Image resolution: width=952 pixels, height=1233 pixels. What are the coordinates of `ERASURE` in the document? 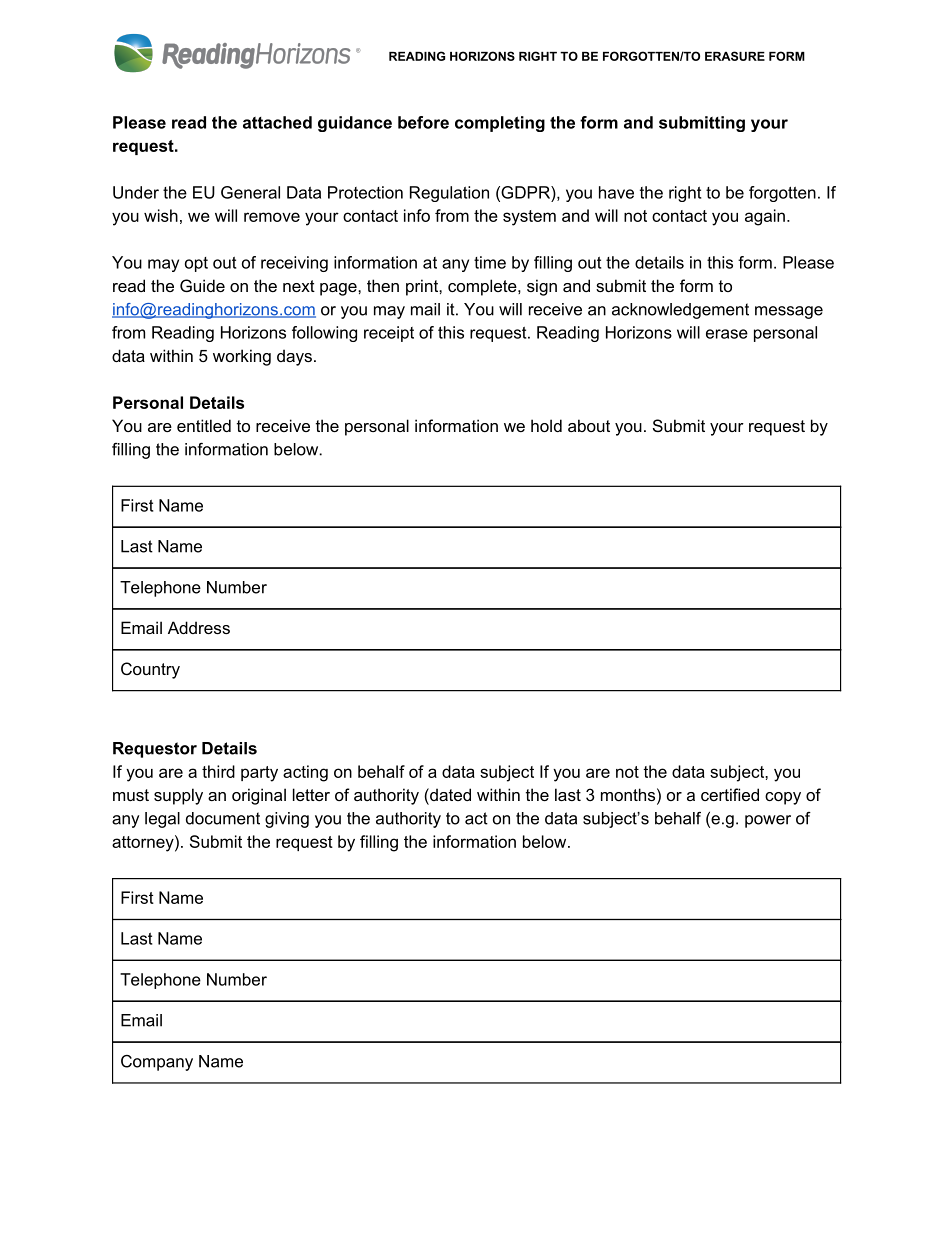 It's located at (735, 56).
